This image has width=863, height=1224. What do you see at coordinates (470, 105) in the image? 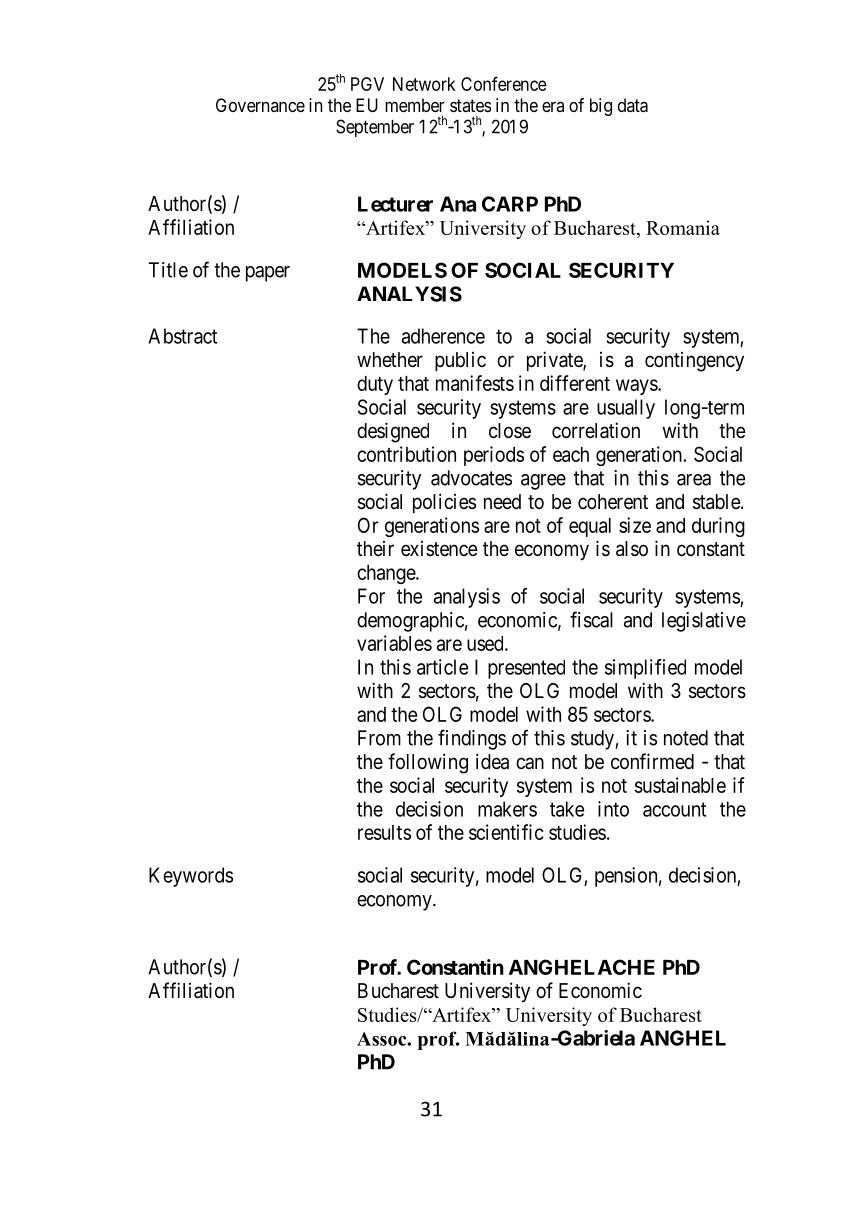
I see `states` at bounding box center [470, 105].
